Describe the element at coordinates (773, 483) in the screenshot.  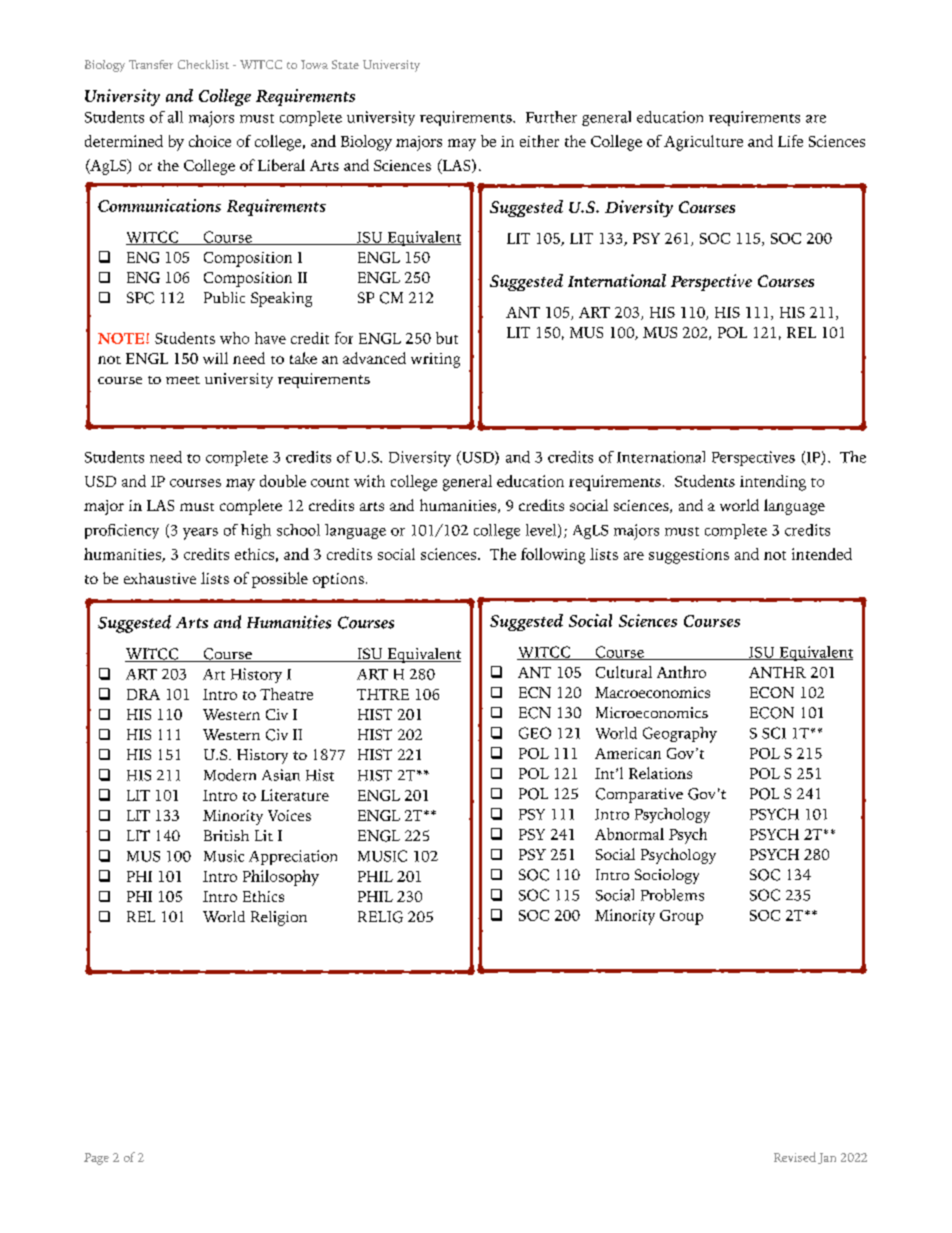
I see `intending` at that location.
